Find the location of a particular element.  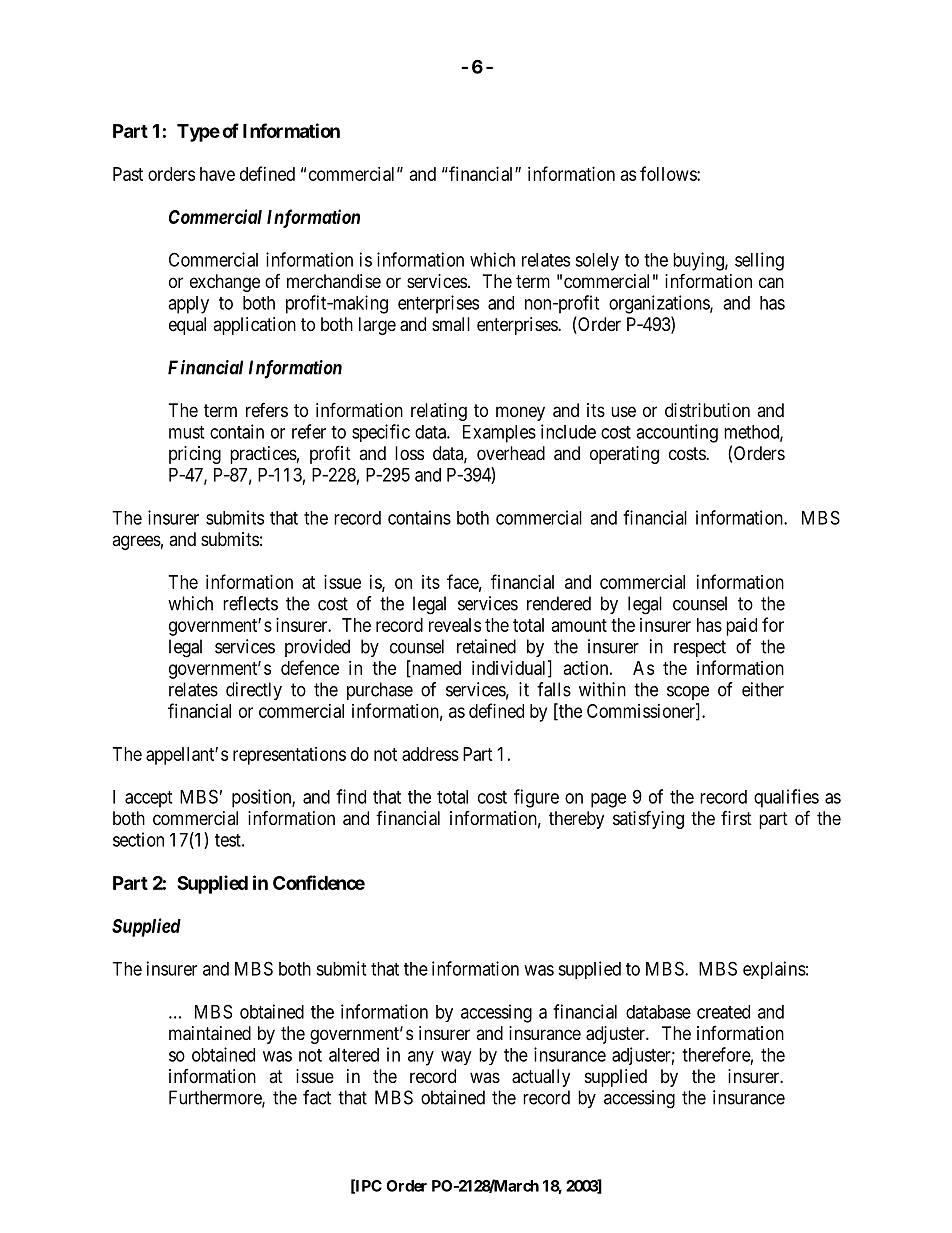

respect is located at coordinates (700, 648).
